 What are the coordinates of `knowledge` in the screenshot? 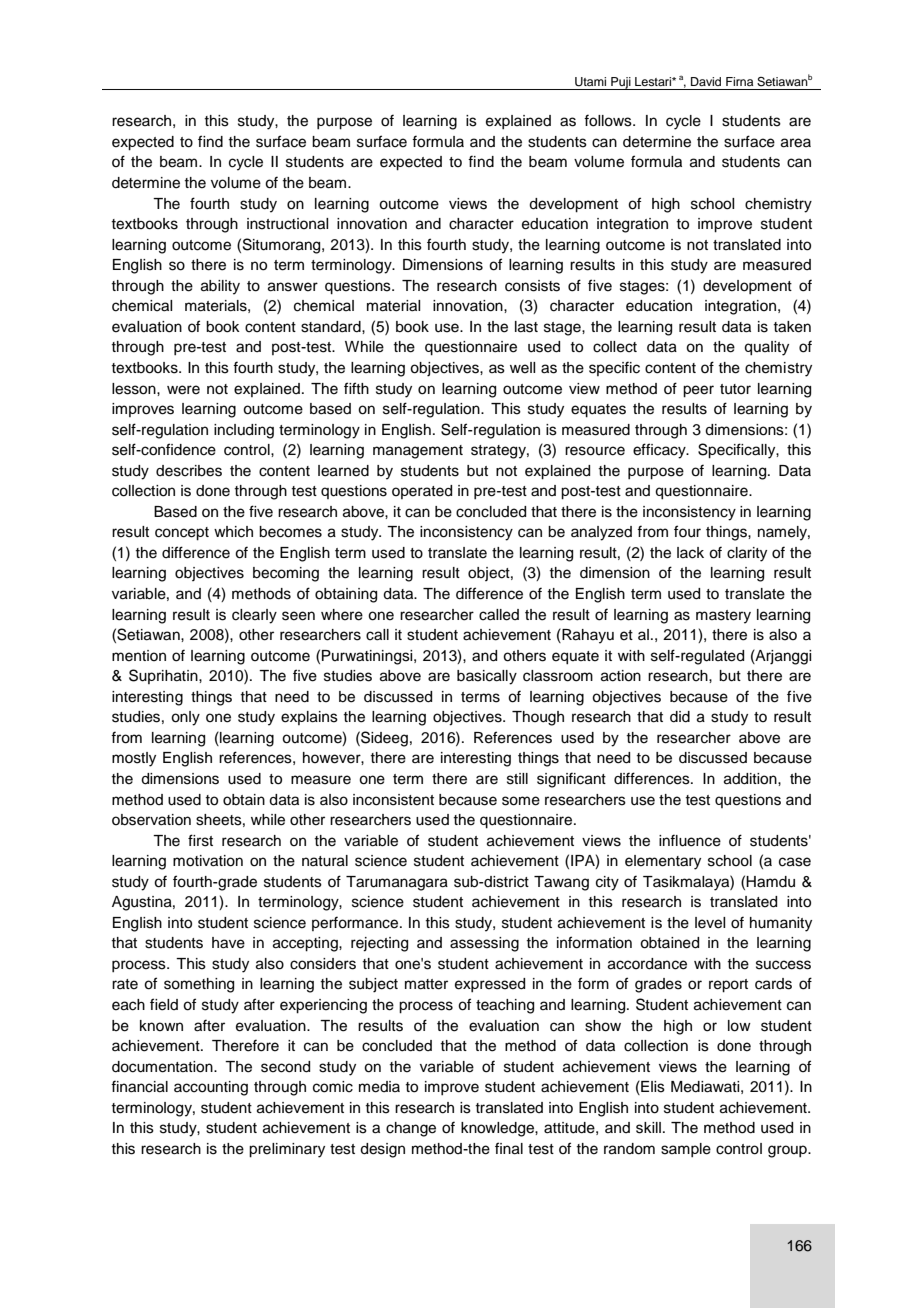 It's located at (498, 1129).
